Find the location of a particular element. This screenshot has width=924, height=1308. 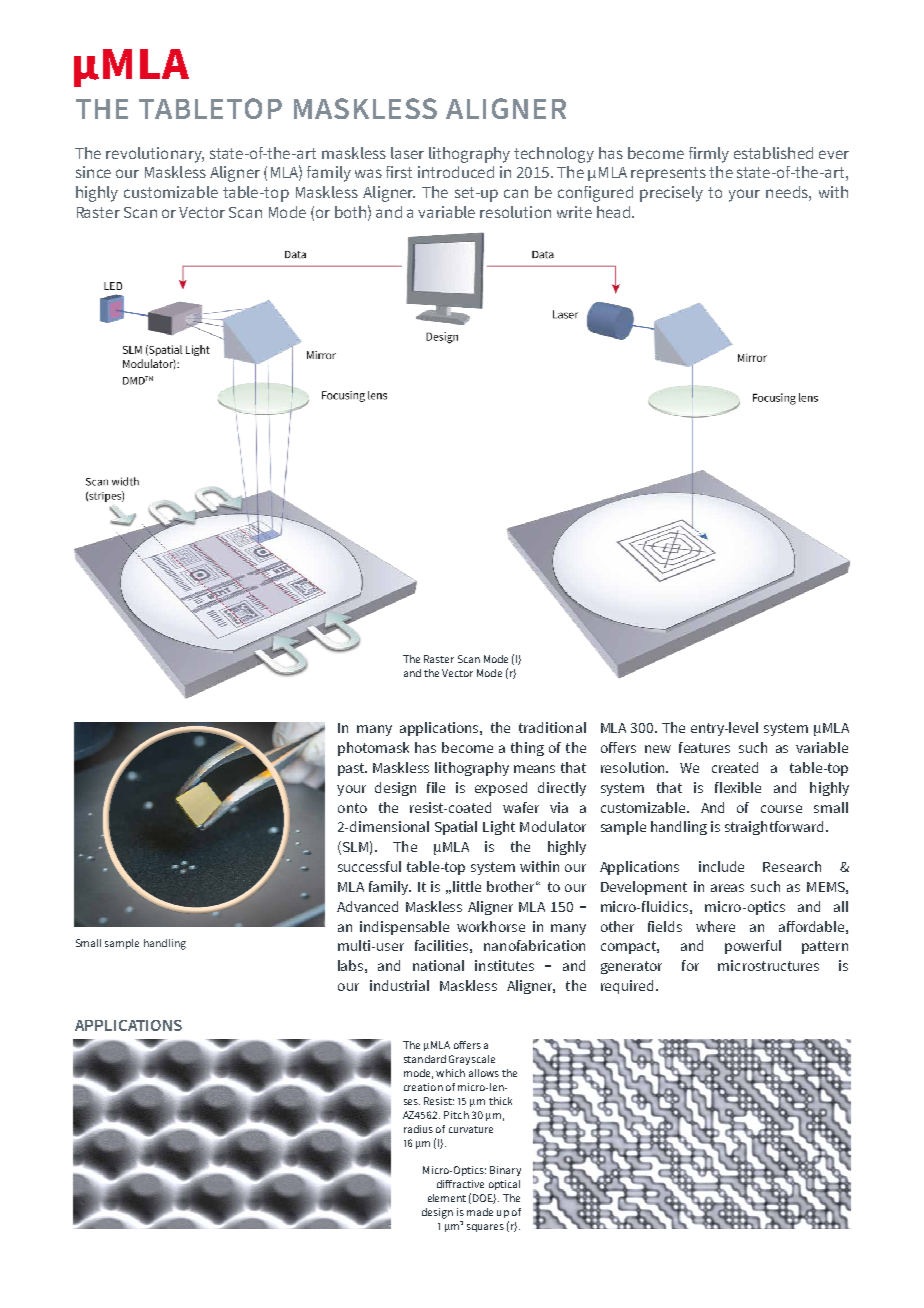

since is located at coordinates (93, 172).
